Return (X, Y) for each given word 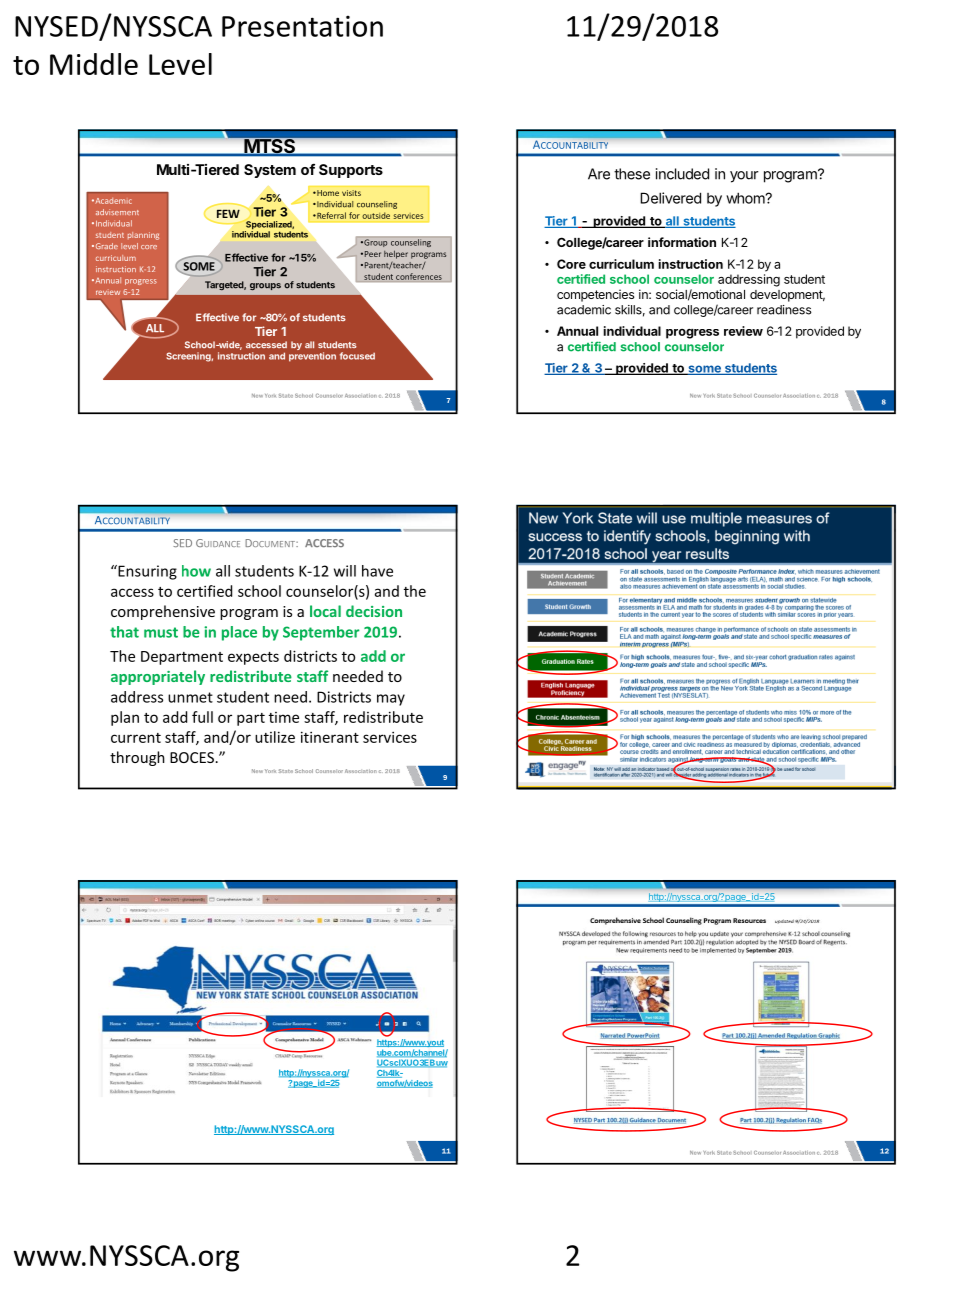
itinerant (330, 737)
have (377, 571)
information (682, 242)
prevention (312, 357)
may (391, 700)
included (682, 174)
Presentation (302, 26)
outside (376, 215)
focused (357, 356)
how (196, 571)
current (136, 738)
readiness (784, 310)
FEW (228, 213)
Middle (94, 64)
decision (374, 611)
